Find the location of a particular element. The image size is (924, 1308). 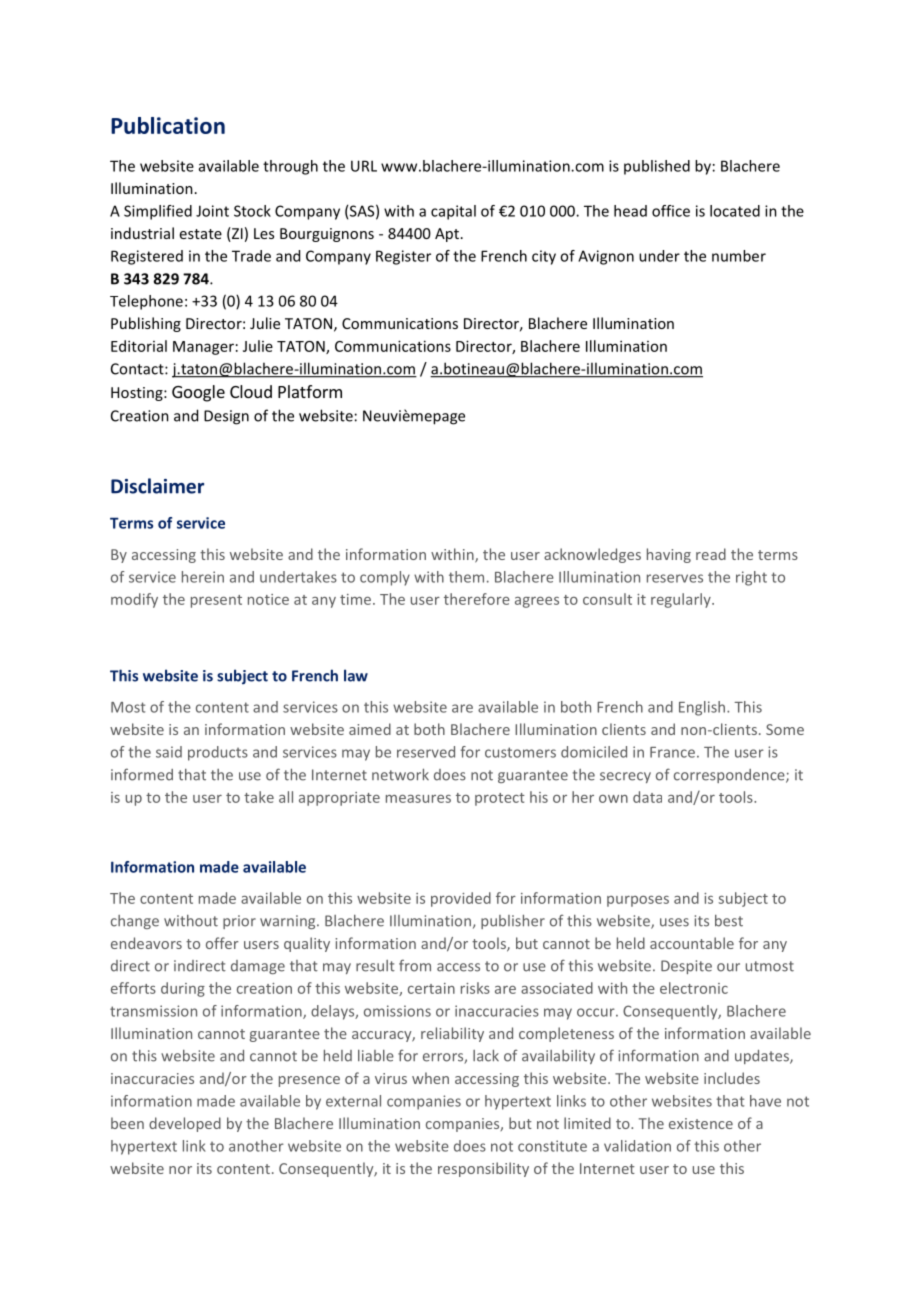

developed is located at coordinates (185, 1124).
